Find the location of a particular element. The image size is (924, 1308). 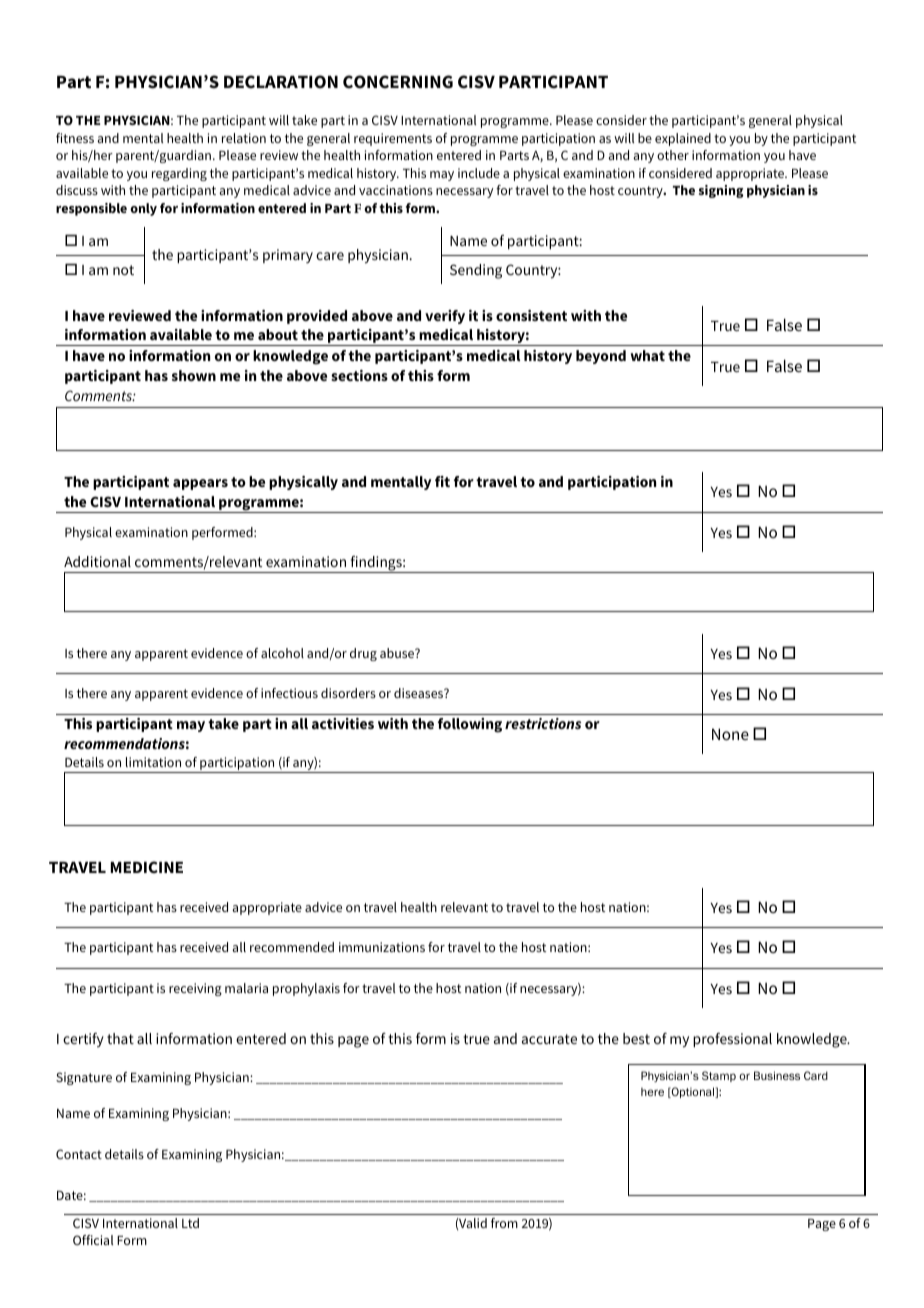

limitation is located at coordinates (153, 762).
